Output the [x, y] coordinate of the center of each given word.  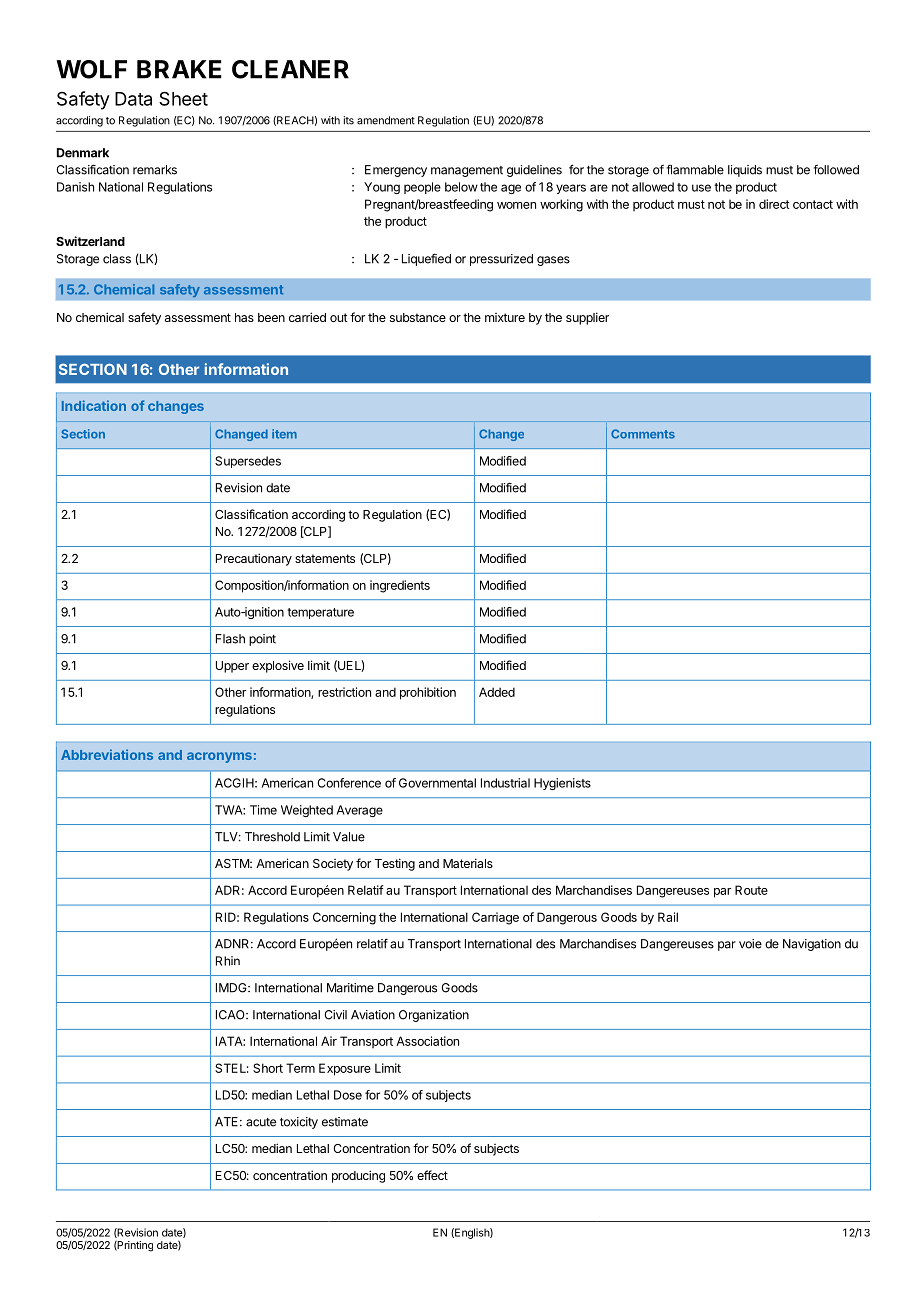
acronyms [219, 757]
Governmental [437, 783]
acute [261, 1122]
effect [432, 1175]
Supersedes [248, 462]
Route [751, 890]
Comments [643, 434]
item [284, 434]
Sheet [183, 98]
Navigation [812, 945]
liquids [745, 171]
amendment [386, 120]
